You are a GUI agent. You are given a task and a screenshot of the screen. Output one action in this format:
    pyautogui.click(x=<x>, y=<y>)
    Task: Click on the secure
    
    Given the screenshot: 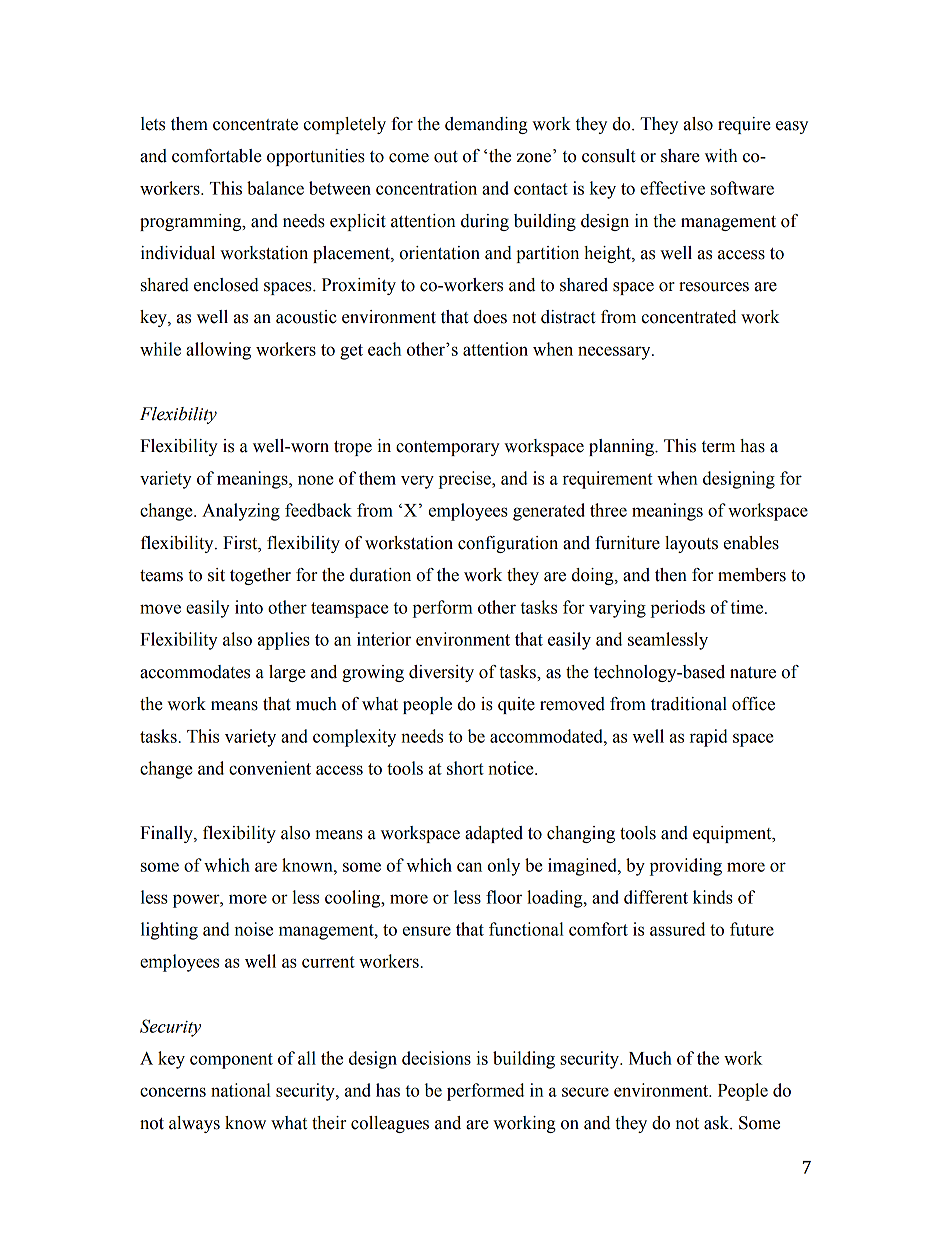 What is the action you would take?
    pyautogui.click(x=585, y=1092)
